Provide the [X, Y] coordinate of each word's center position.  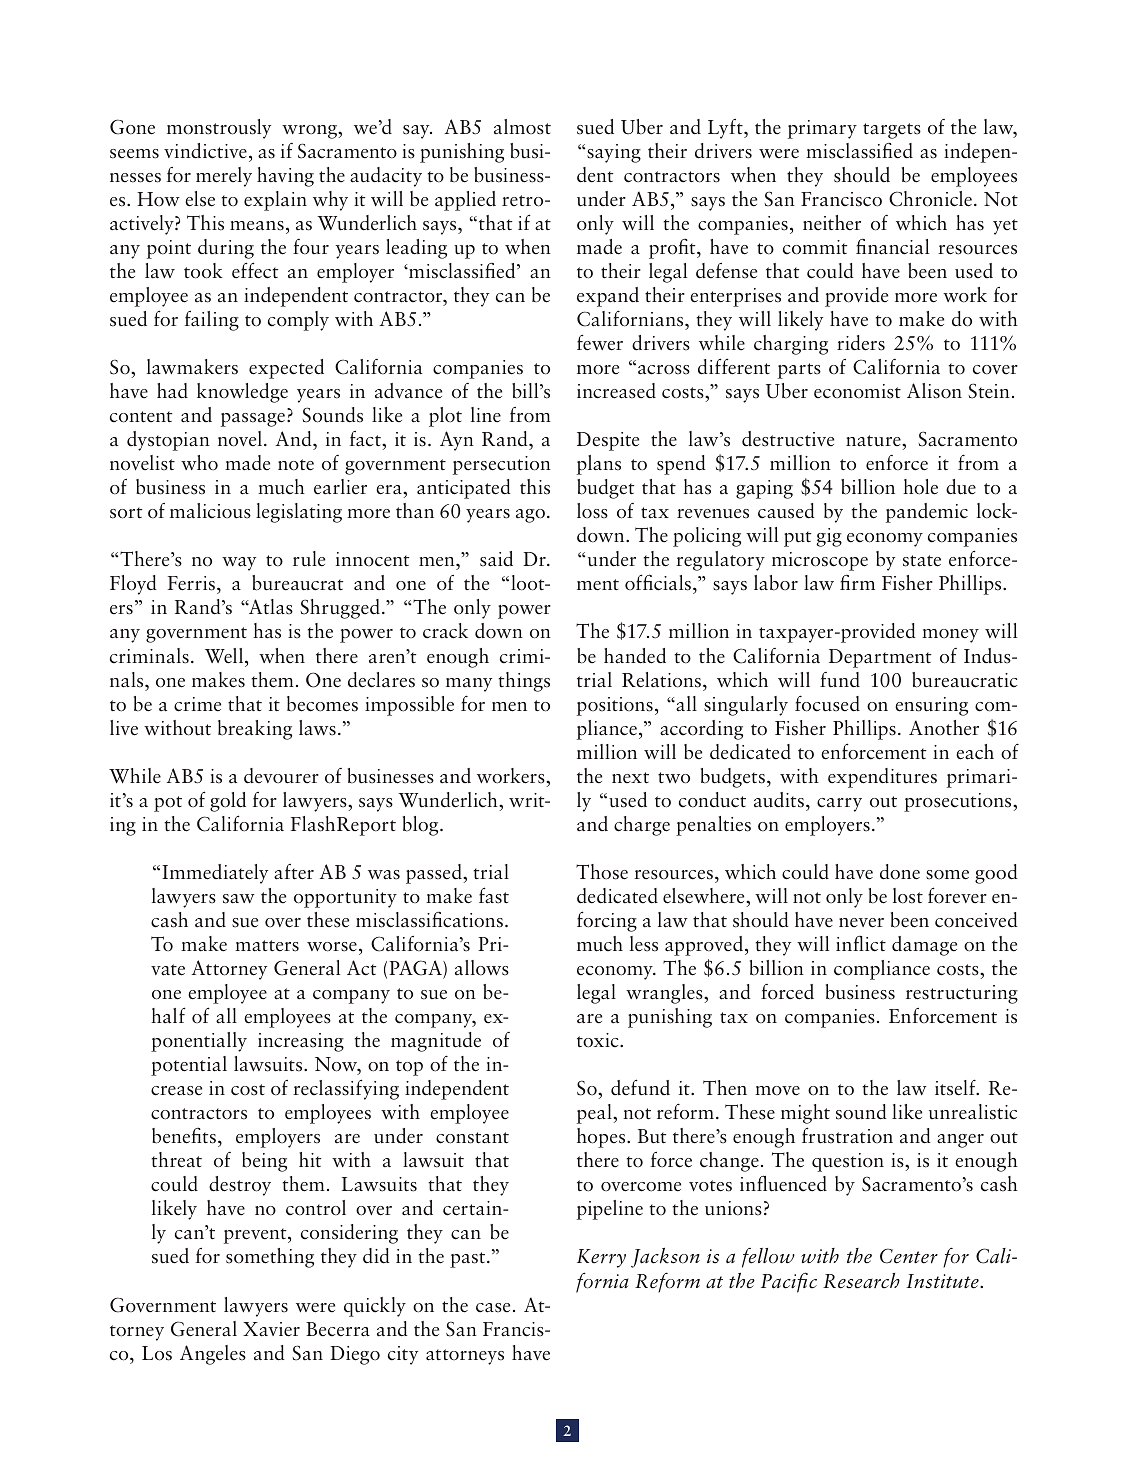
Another [944, 728]
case [493, 1308]
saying [614, 153]
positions [615, 706]
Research [861, 1281]
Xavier [271, 1329]
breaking [255, 730]
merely [224, 177]
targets [892, 131]
